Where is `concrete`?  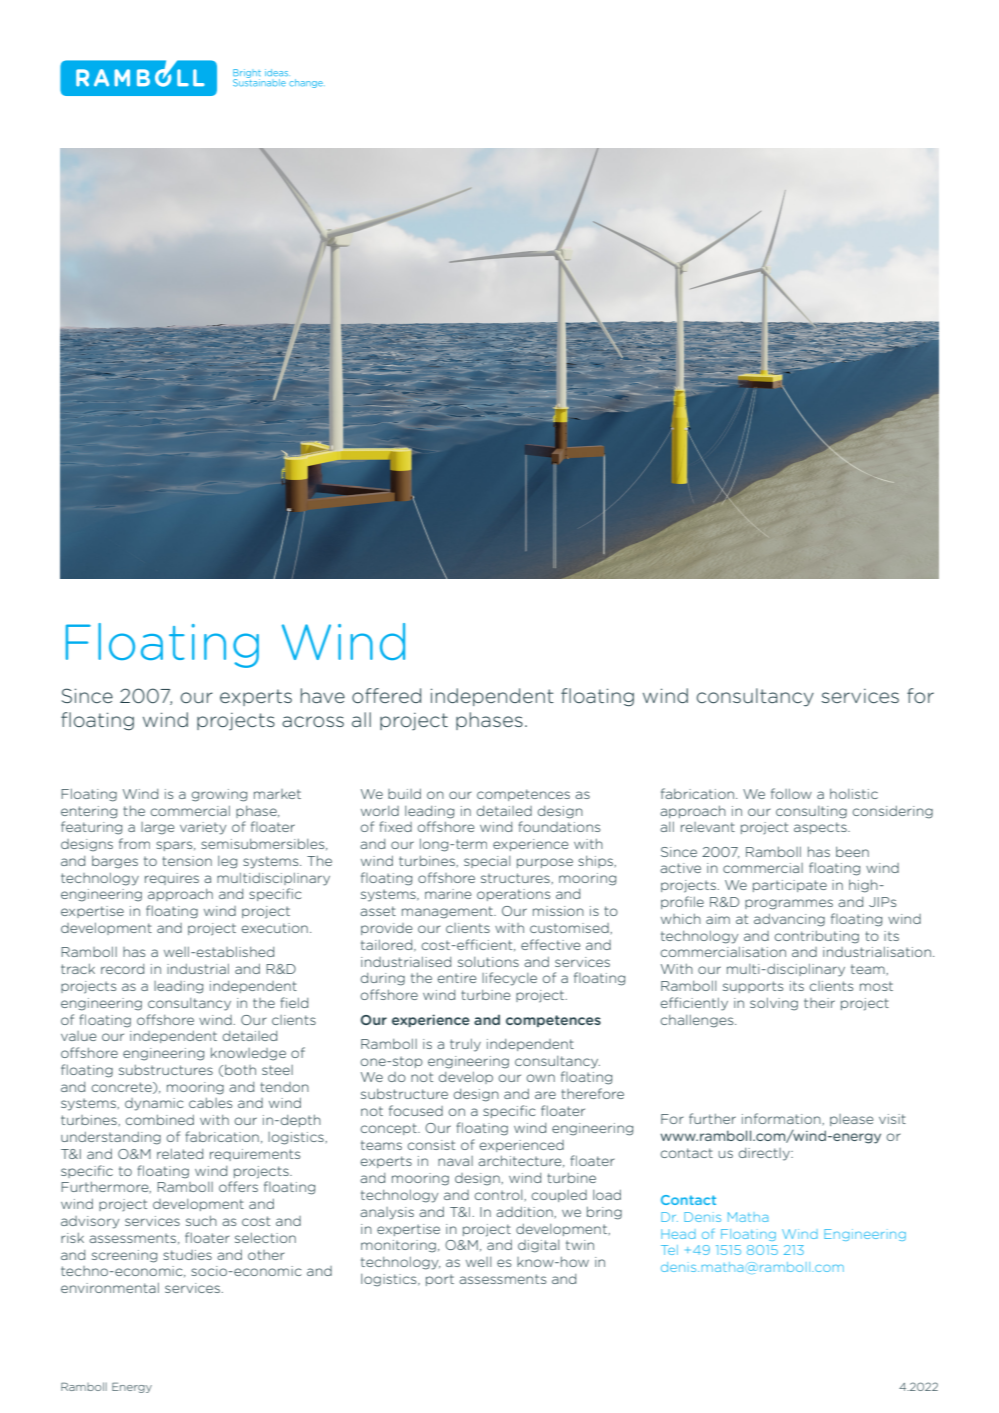 concrete is located at coordinates (122, 1088).
